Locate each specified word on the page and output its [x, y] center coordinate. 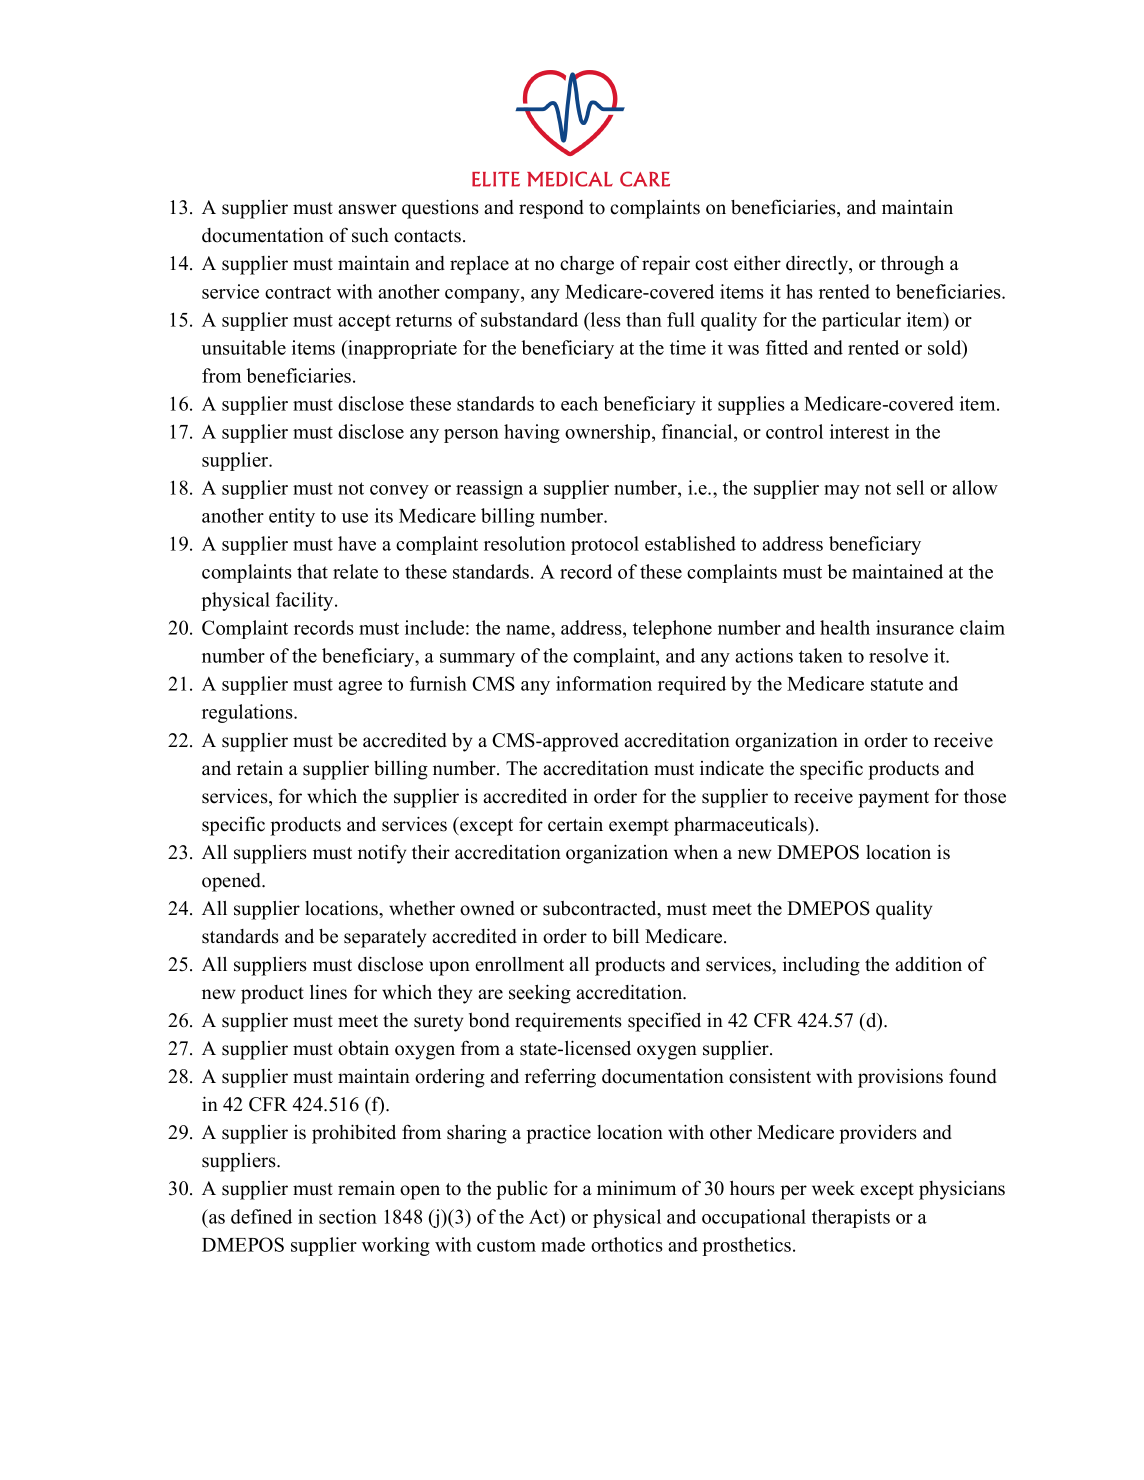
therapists [851, 1218]
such [370, 235]
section [348, 1216]
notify [382, 854]
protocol [605, 545]
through [912, 265]
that [312, 571]
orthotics [627, 1244]
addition [928, 964]
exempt [639, 827]
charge [587, 265]
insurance [915, 627]
